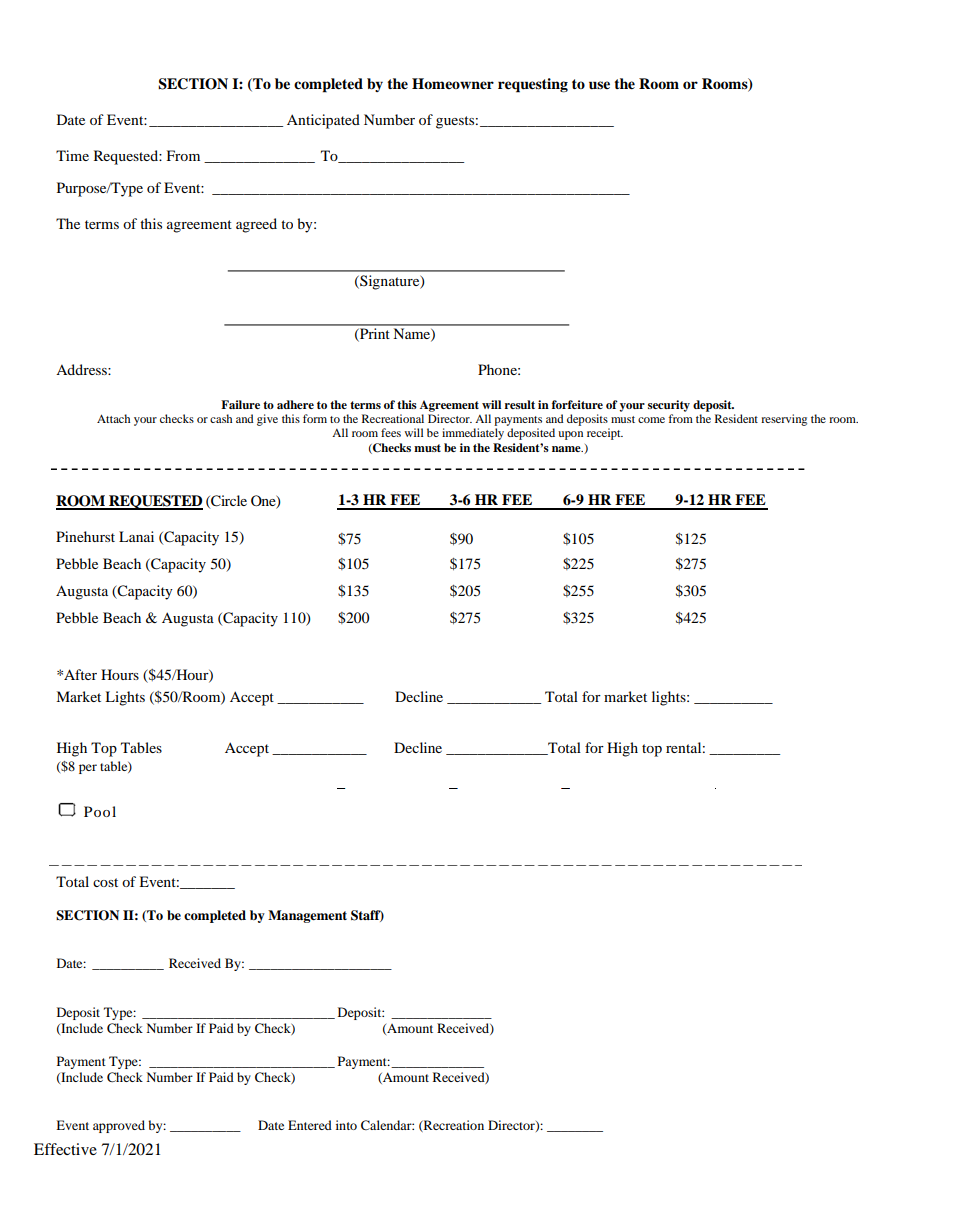 The image size is (956, 1232). Describe the element at coordinates (391, 432) in the screenshot. I see `fees` at that location.
